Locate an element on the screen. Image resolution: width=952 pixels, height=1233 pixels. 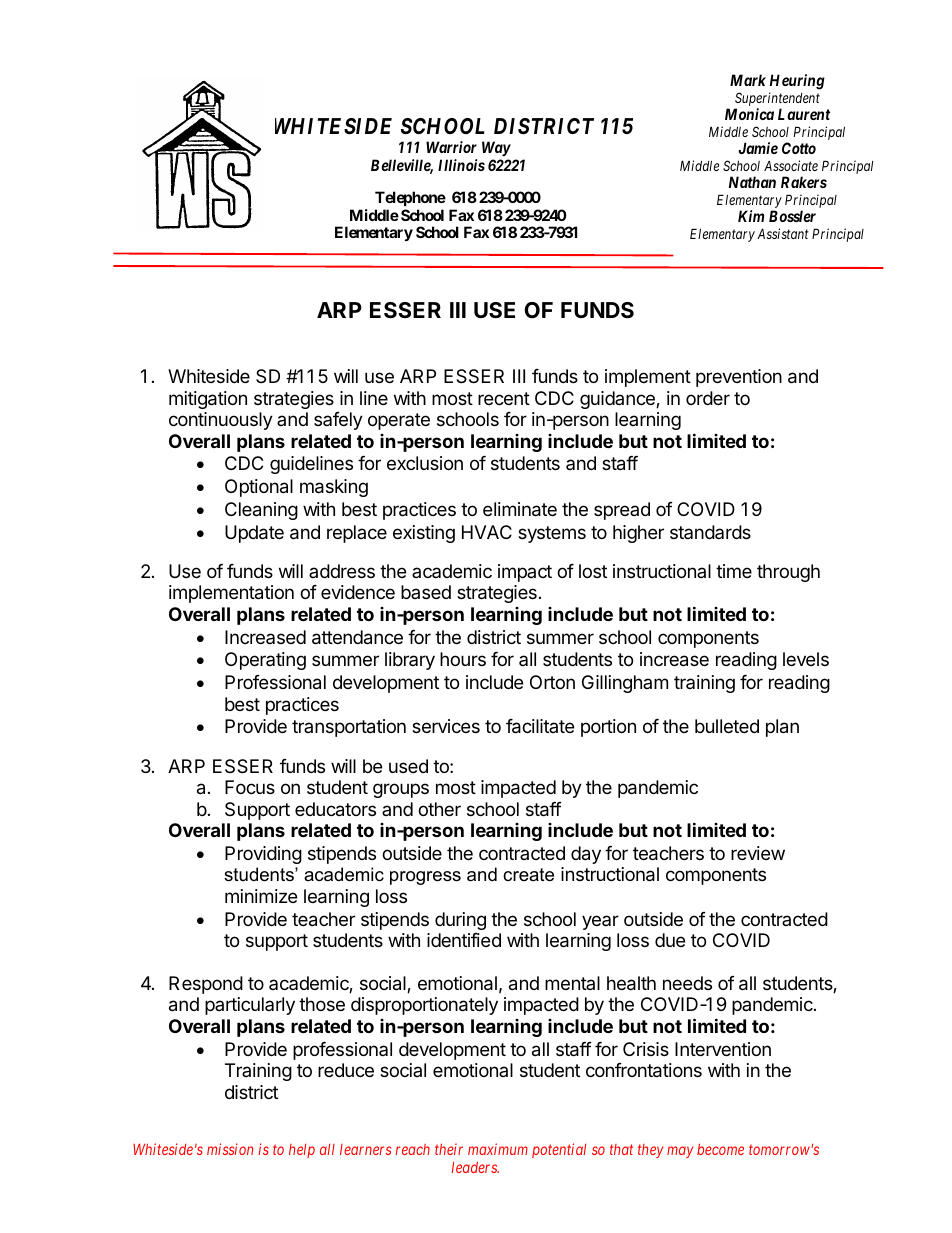
Telephone is located at coordinates (410, 198).
